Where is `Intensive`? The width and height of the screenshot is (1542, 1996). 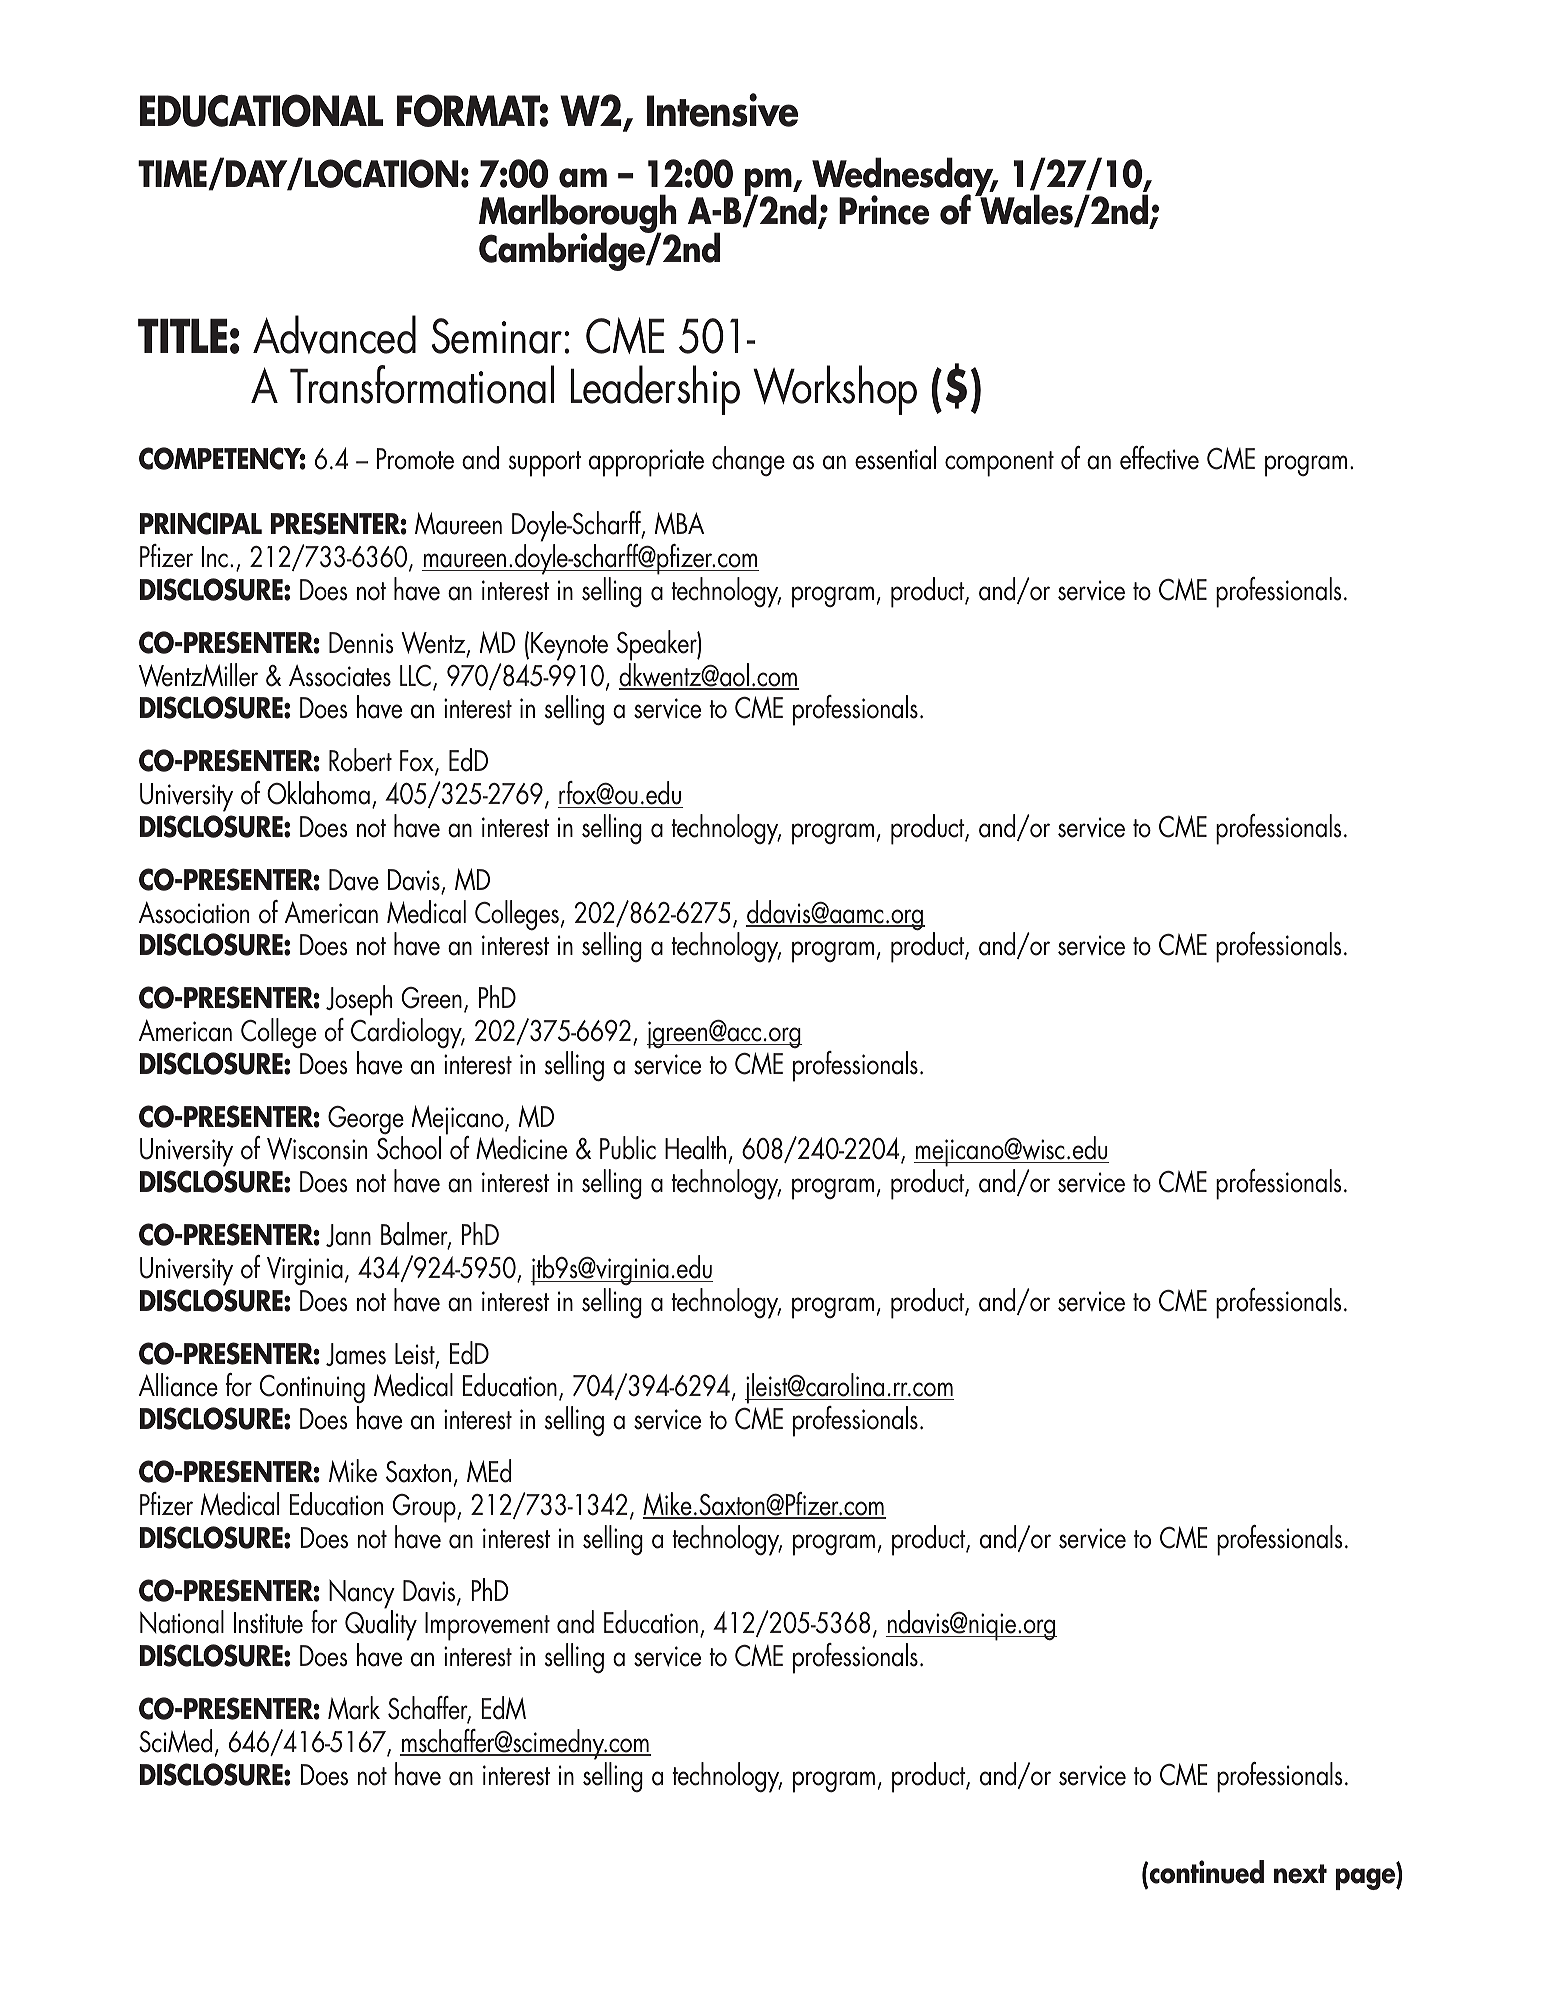
Intensive is located at coordinates (722, 110).
